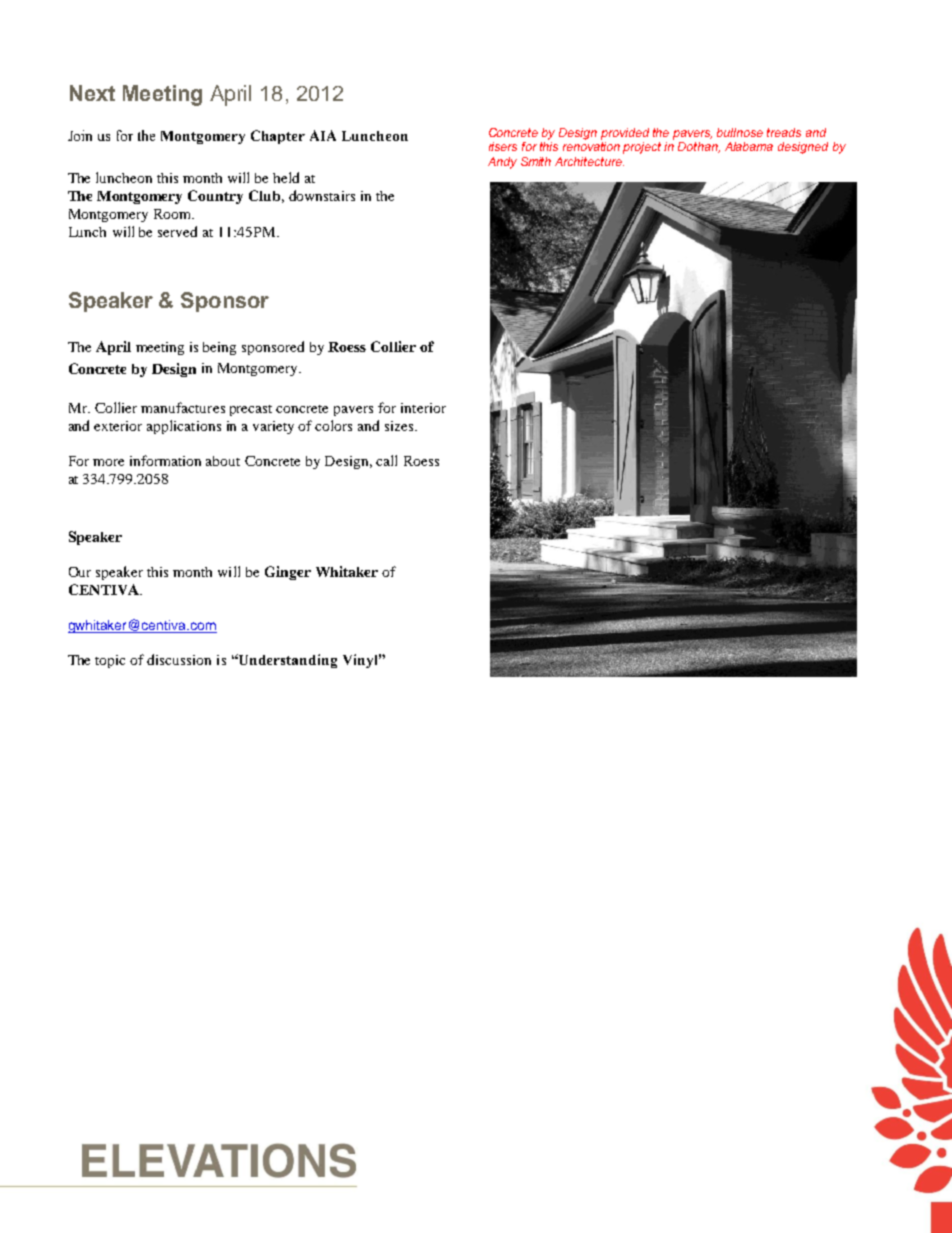 This image has width=952, height=1233. I want to click on call, so click(386, 460).
